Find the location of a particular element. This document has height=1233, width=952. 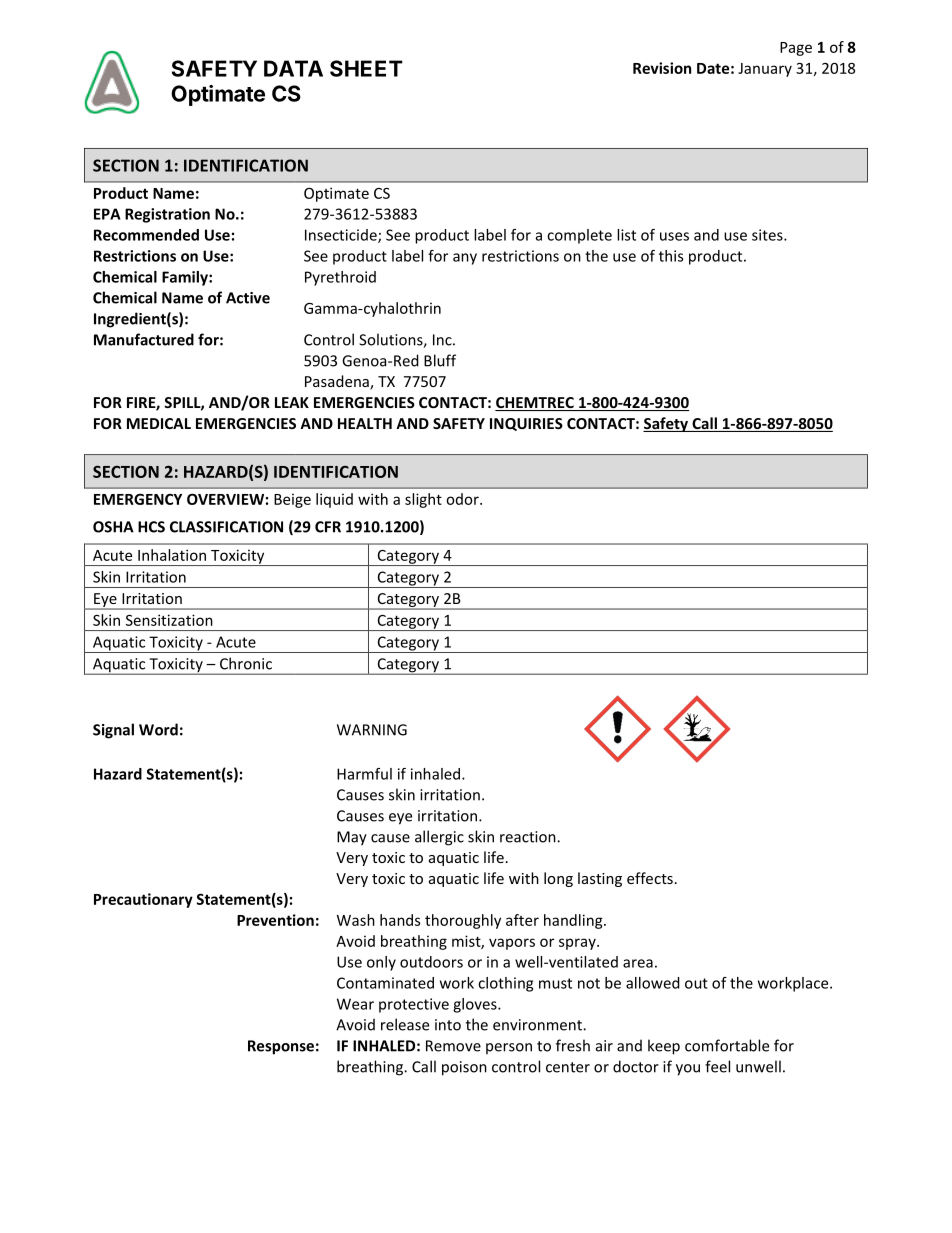

odor is located at coordinates (463, 499).
